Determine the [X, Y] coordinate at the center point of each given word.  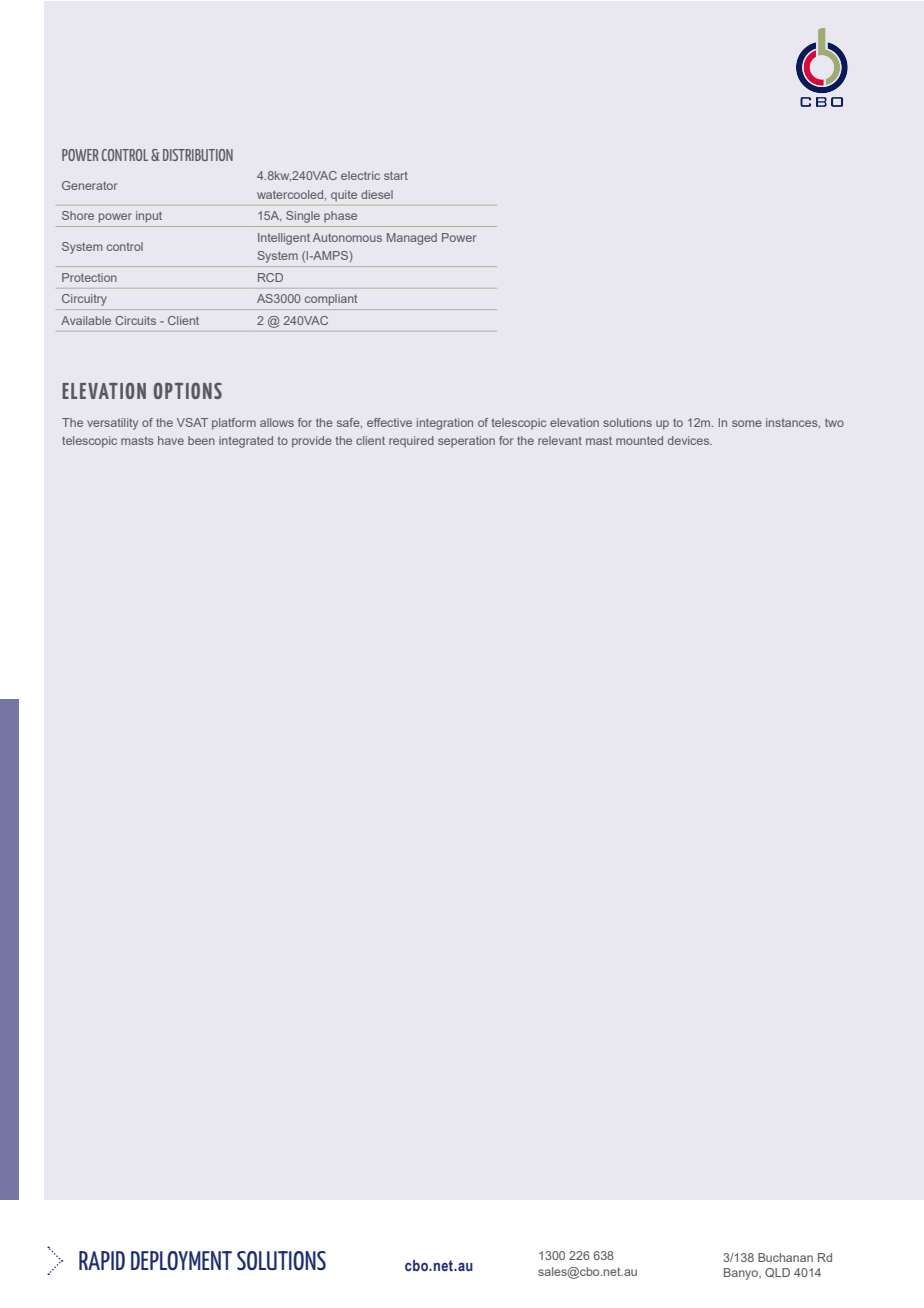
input [149, 217]
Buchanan [785, 1257]
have [171, 440]
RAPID [102, 1260]
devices [690, 440]
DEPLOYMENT [181, 1260]
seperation [466, 442]
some [747, 423]
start [396, 175]
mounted [639, 440]
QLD [777, 1273]
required [411, 442]
